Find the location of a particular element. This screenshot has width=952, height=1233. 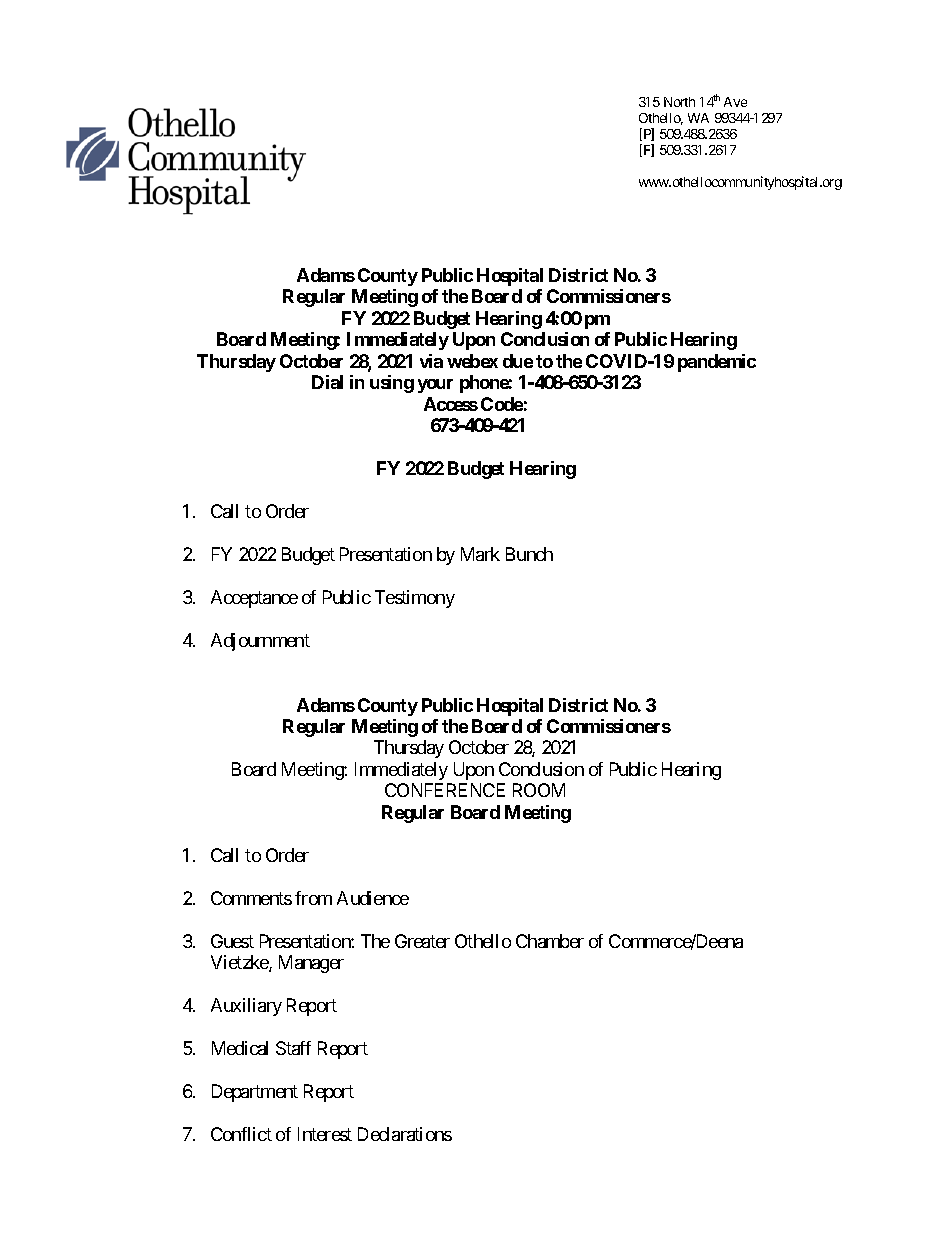

Mark is located at coordinates (480, 554).
